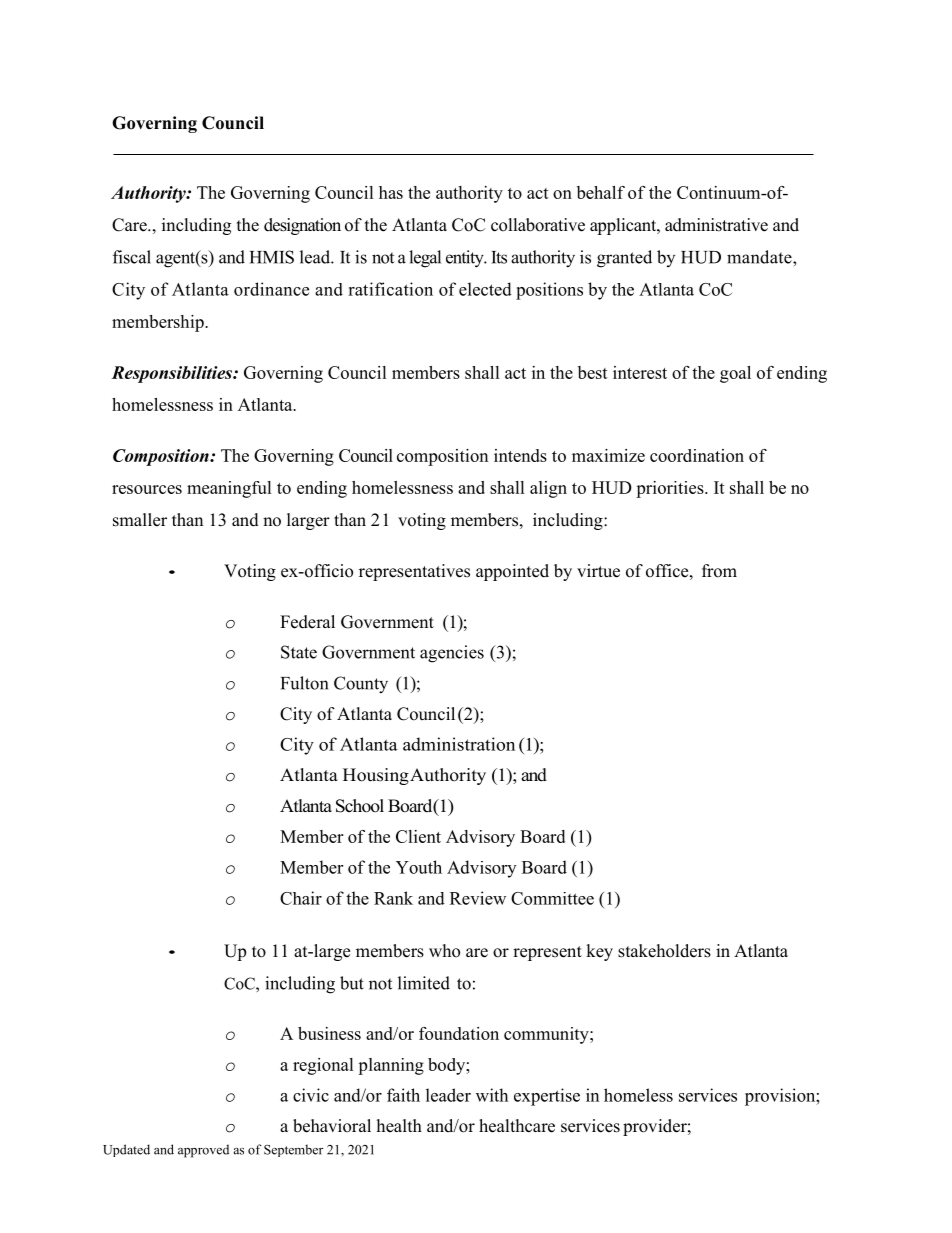  What do you see at coordinates (229, 489) in the document?
I see `meaningful` at bounding box center [229, 489].
